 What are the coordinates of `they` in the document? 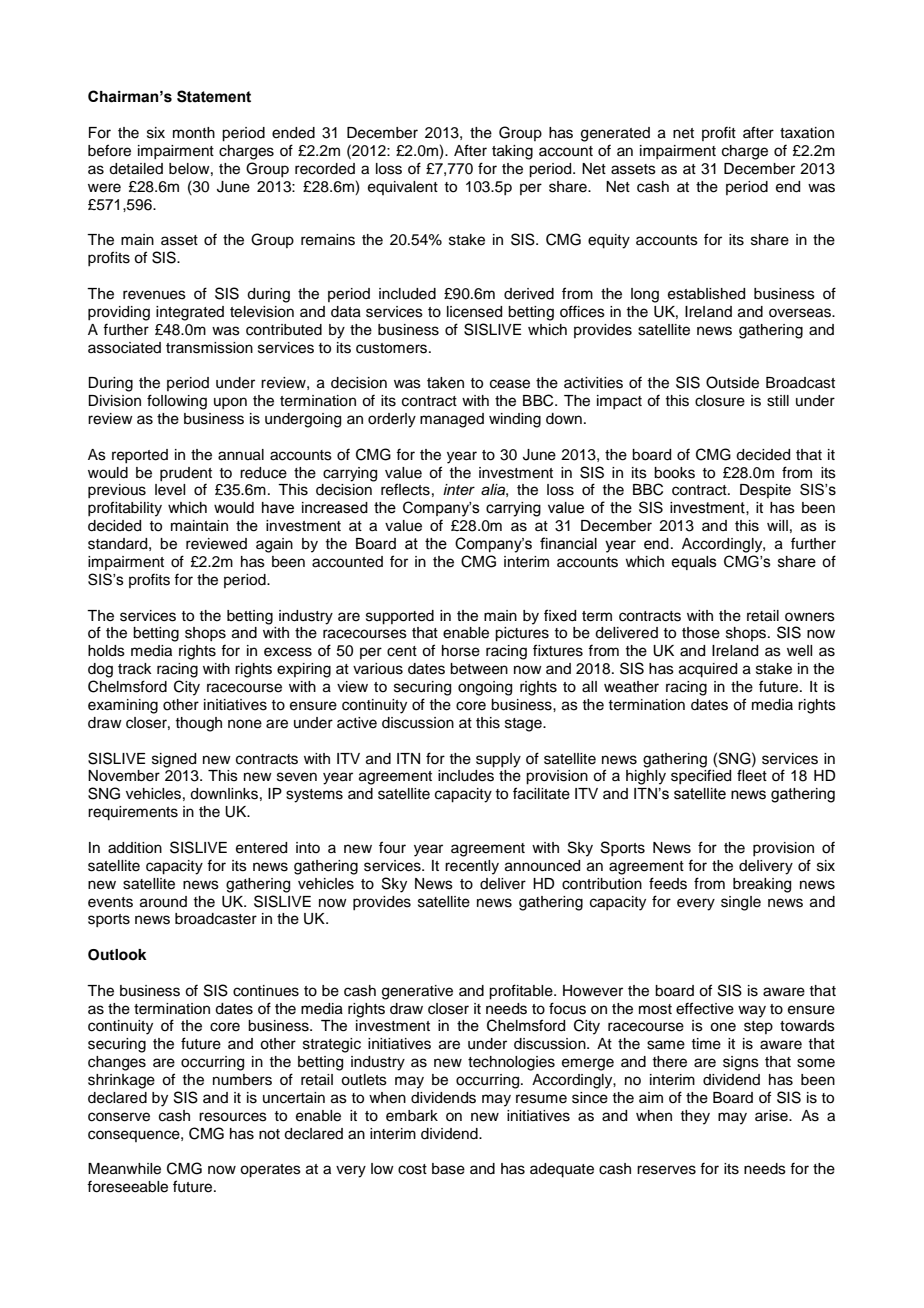 It's located at (695, 1117).
